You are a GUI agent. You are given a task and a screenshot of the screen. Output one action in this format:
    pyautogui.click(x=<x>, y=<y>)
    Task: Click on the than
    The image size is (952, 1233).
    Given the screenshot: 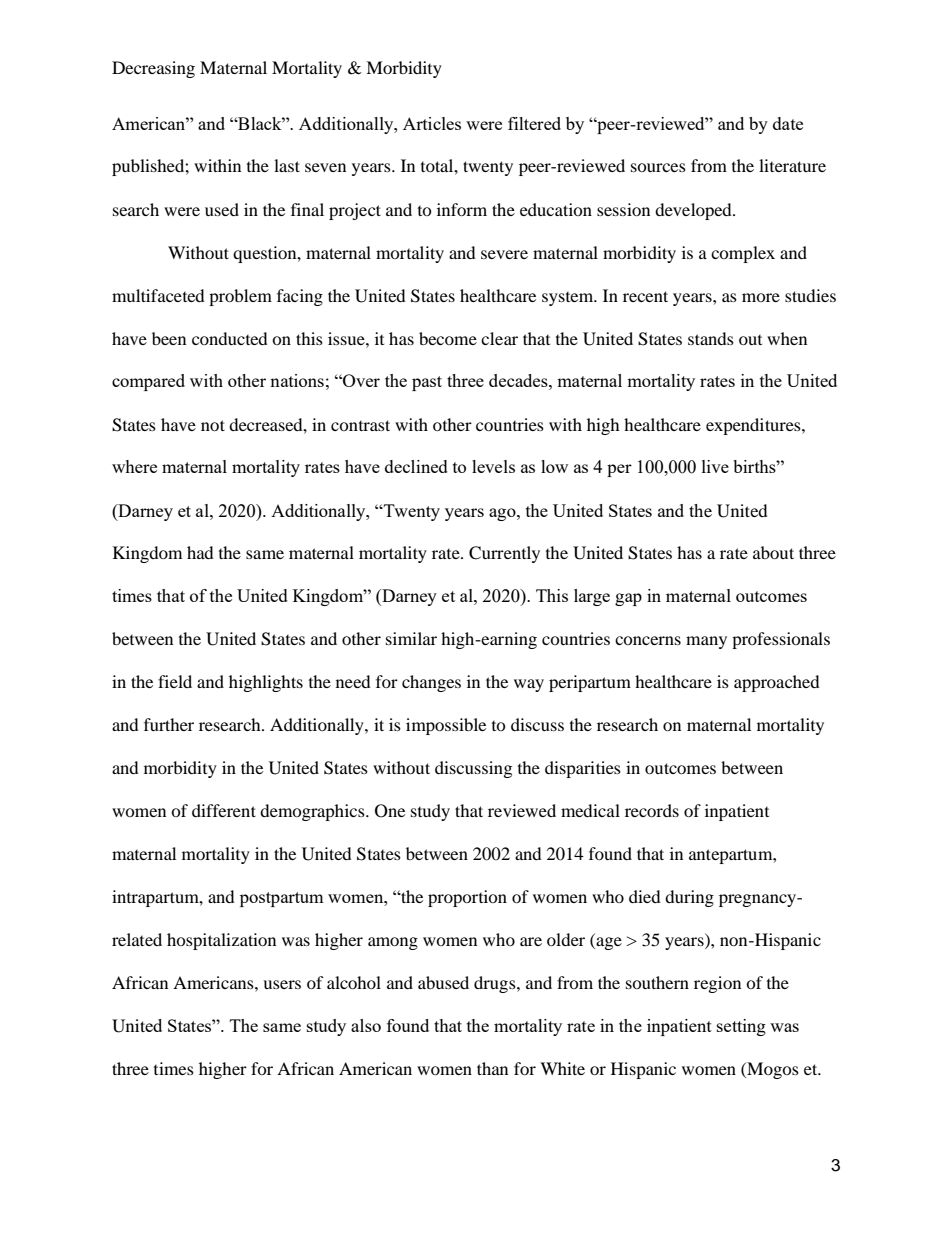 What is the action you would take?
    pyautogui.click(x=492, y=1068)
